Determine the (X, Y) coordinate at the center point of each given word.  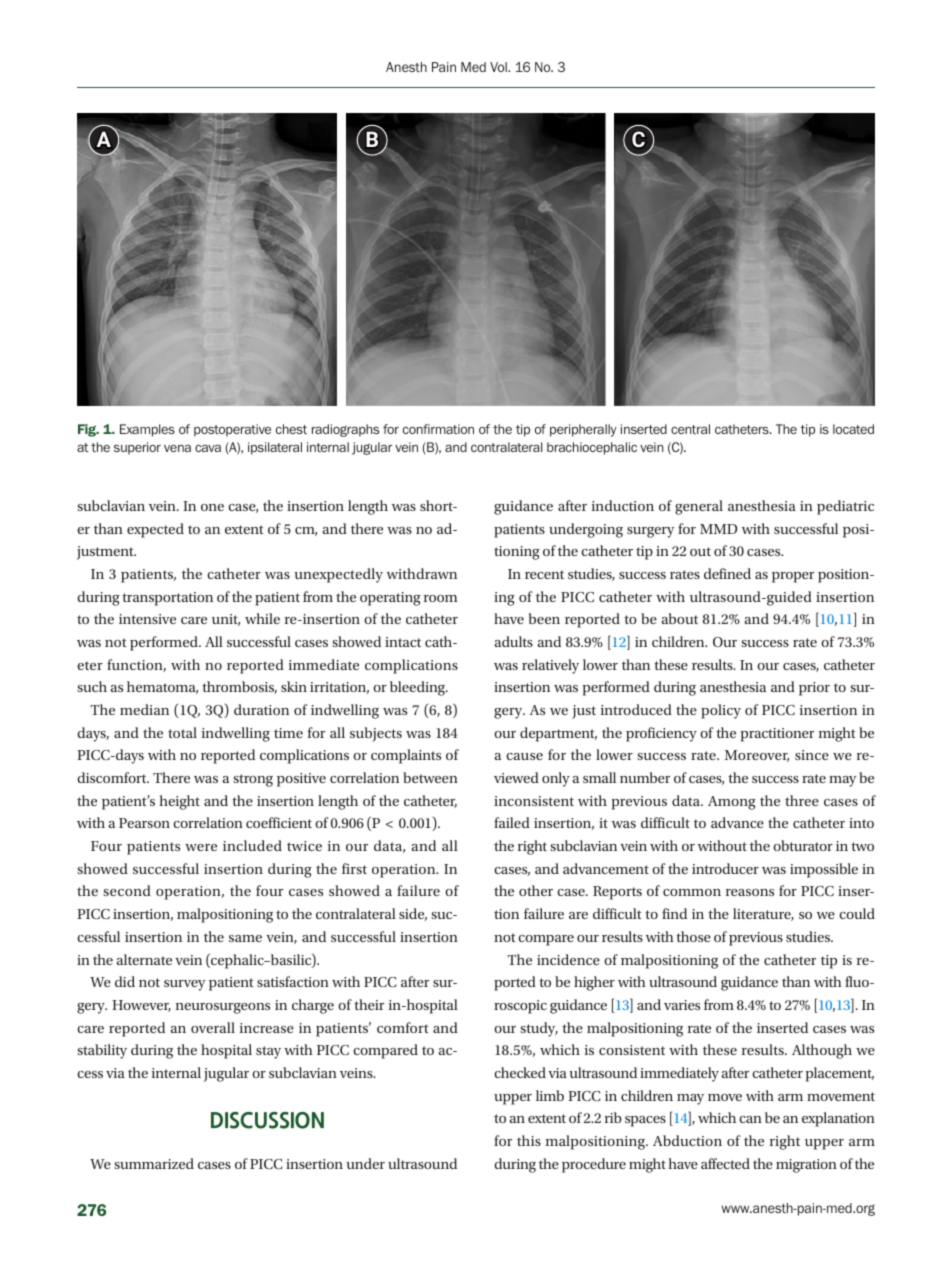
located (853, 429)
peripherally (583, 430)
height (179, 802)
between (430, 777)
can (750, 1119)
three (802, 800)
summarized (154, 1163)
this (529, 1140)
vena (177, 448)
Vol (499, 67)
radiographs (345, 430)
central (690, 429)
